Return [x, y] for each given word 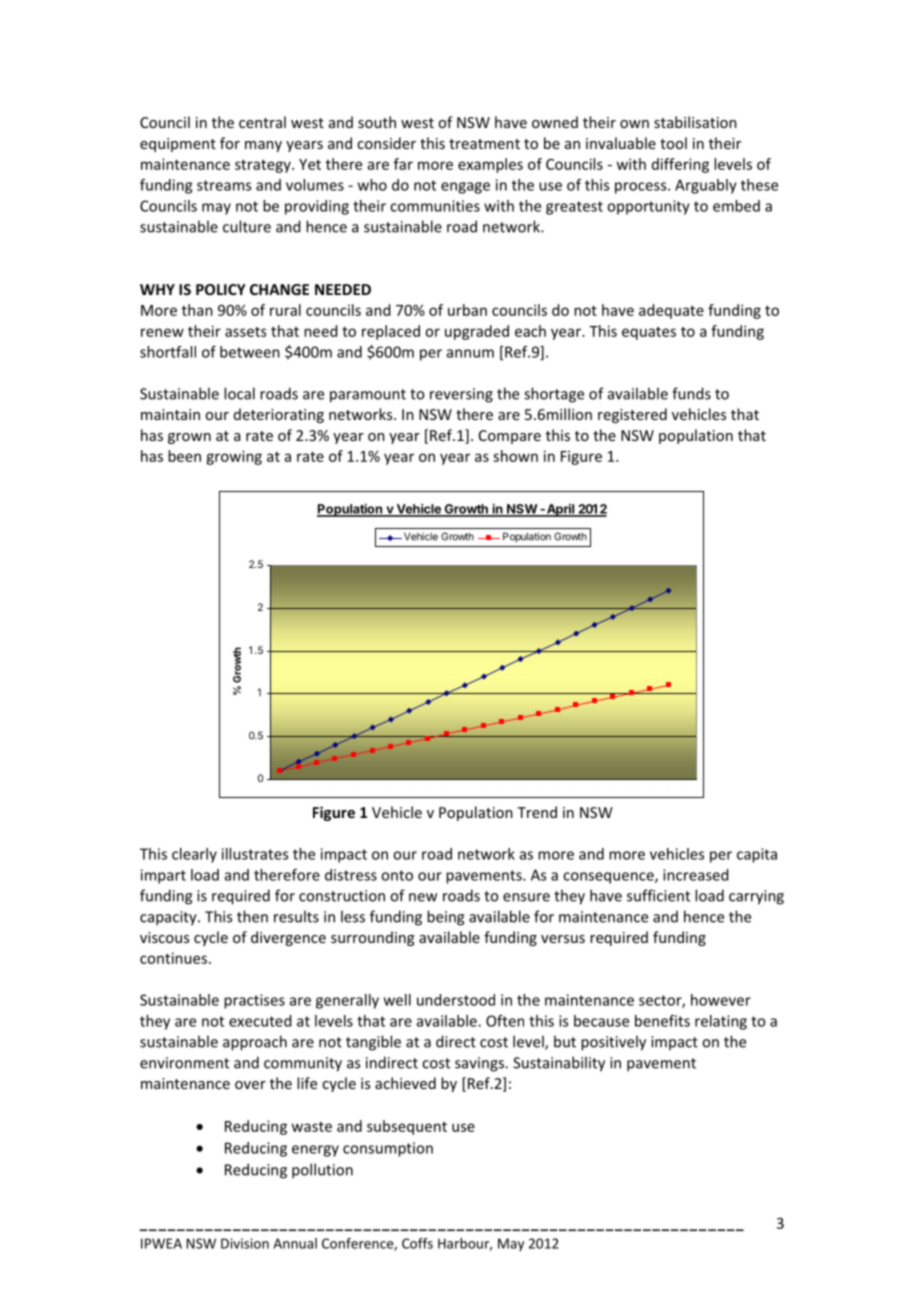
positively [613, 1043]
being [445, 918]
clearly [194, 855]
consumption [388, 1149]
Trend [537, 812]
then [252, 916]
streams [224, 185]
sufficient [658, 895]
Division [245, 1243]
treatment [484, 144]
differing [680, 165]
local [239, 393]
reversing [461, 395]
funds [691, 393]
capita [757, 855]
